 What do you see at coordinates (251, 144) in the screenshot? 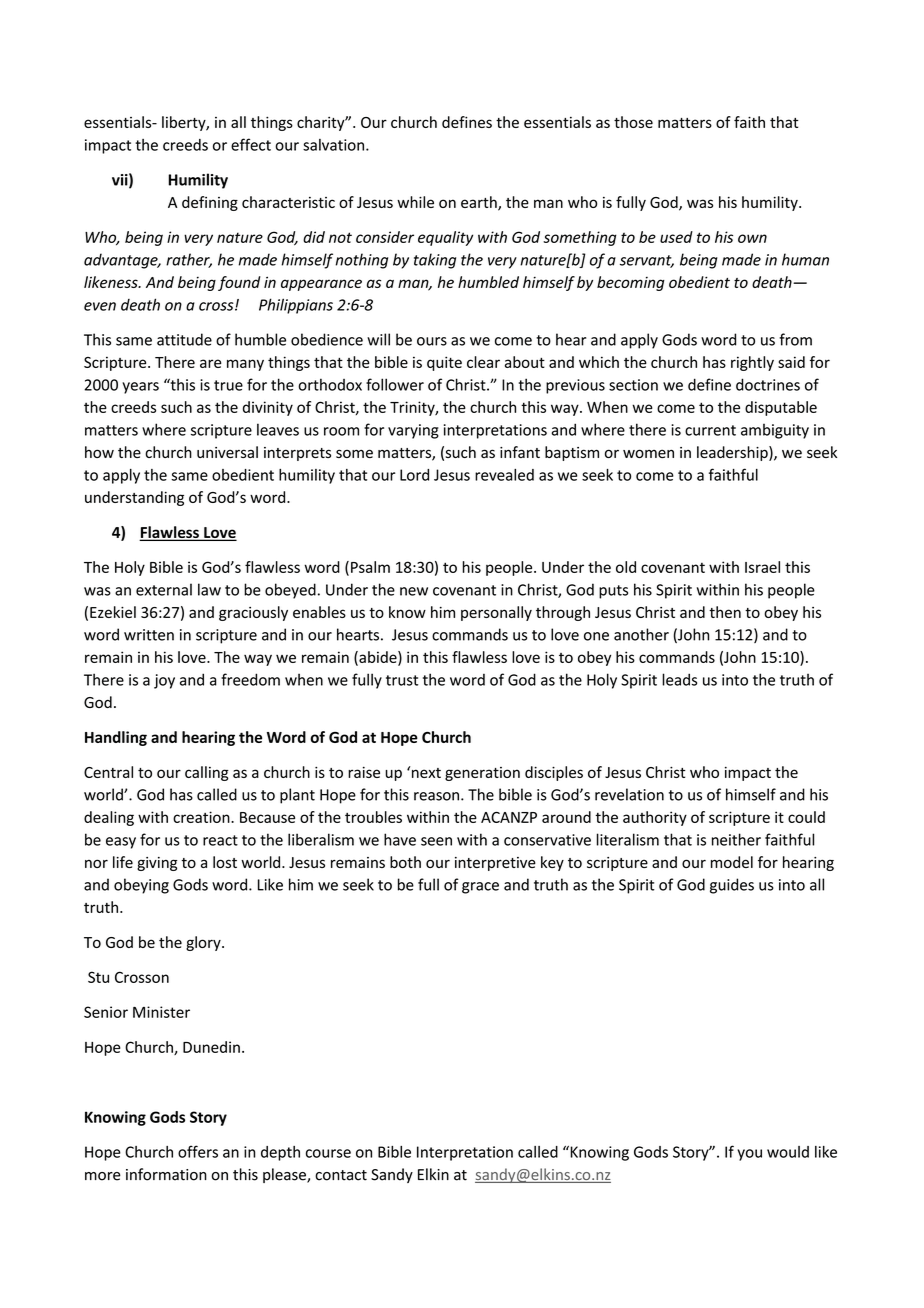
I see `effect` at bounding box center [251, 144].
